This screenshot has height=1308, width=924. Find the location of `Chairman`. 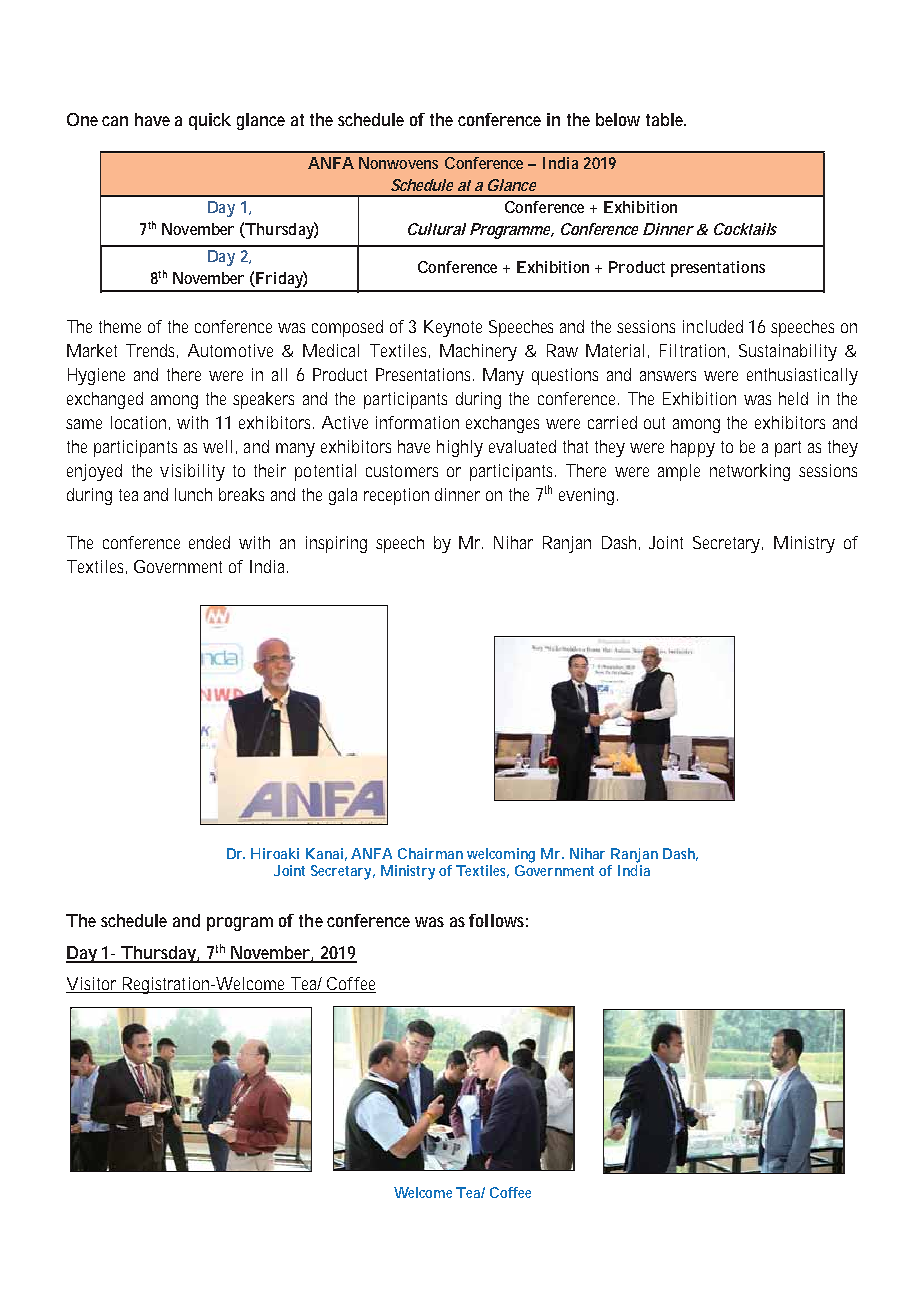

Chairman is located at coordinates (430, 853).
